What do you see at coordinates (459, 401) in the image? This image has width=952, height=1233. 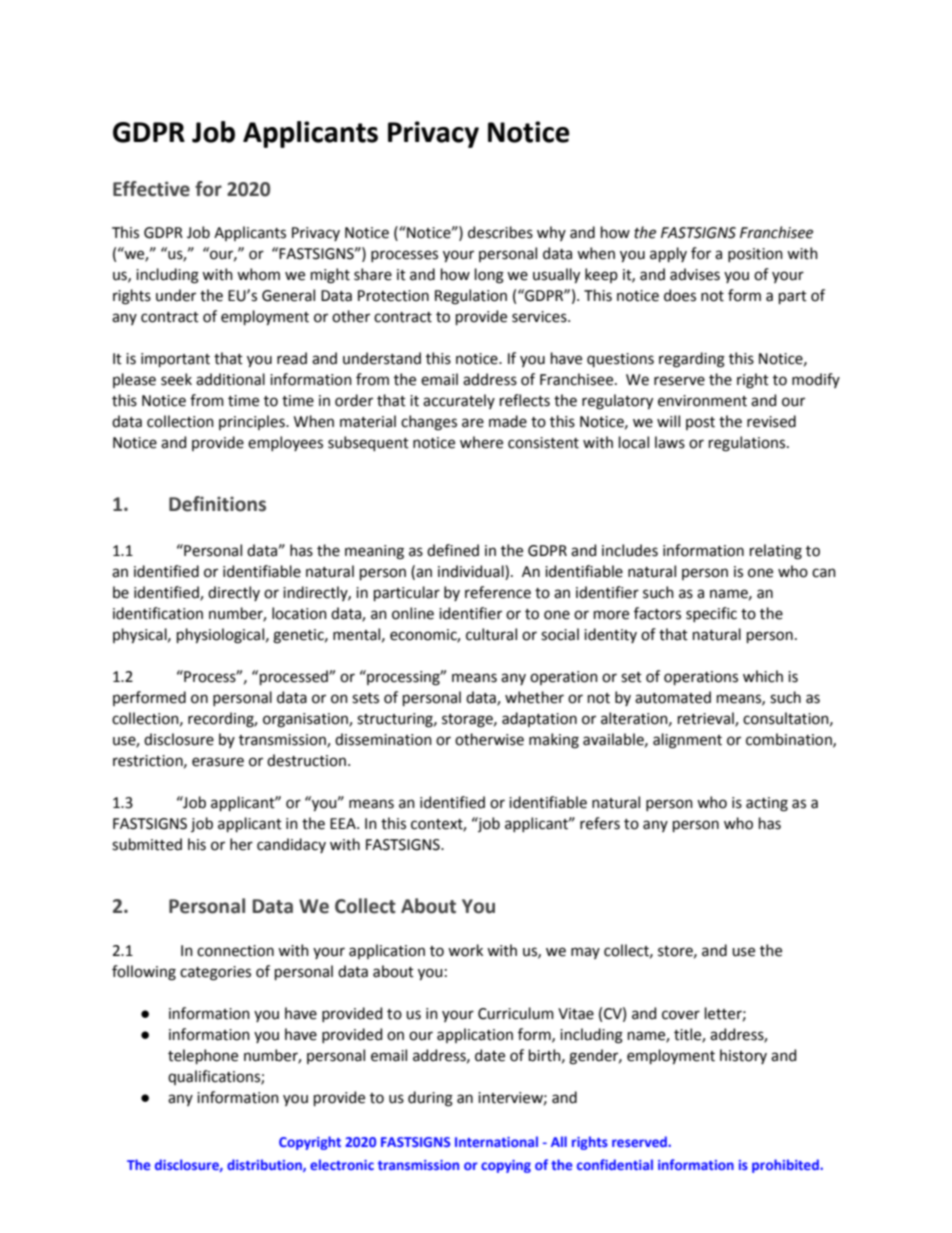 I see `accurately` at bounding box center [459, 401].
